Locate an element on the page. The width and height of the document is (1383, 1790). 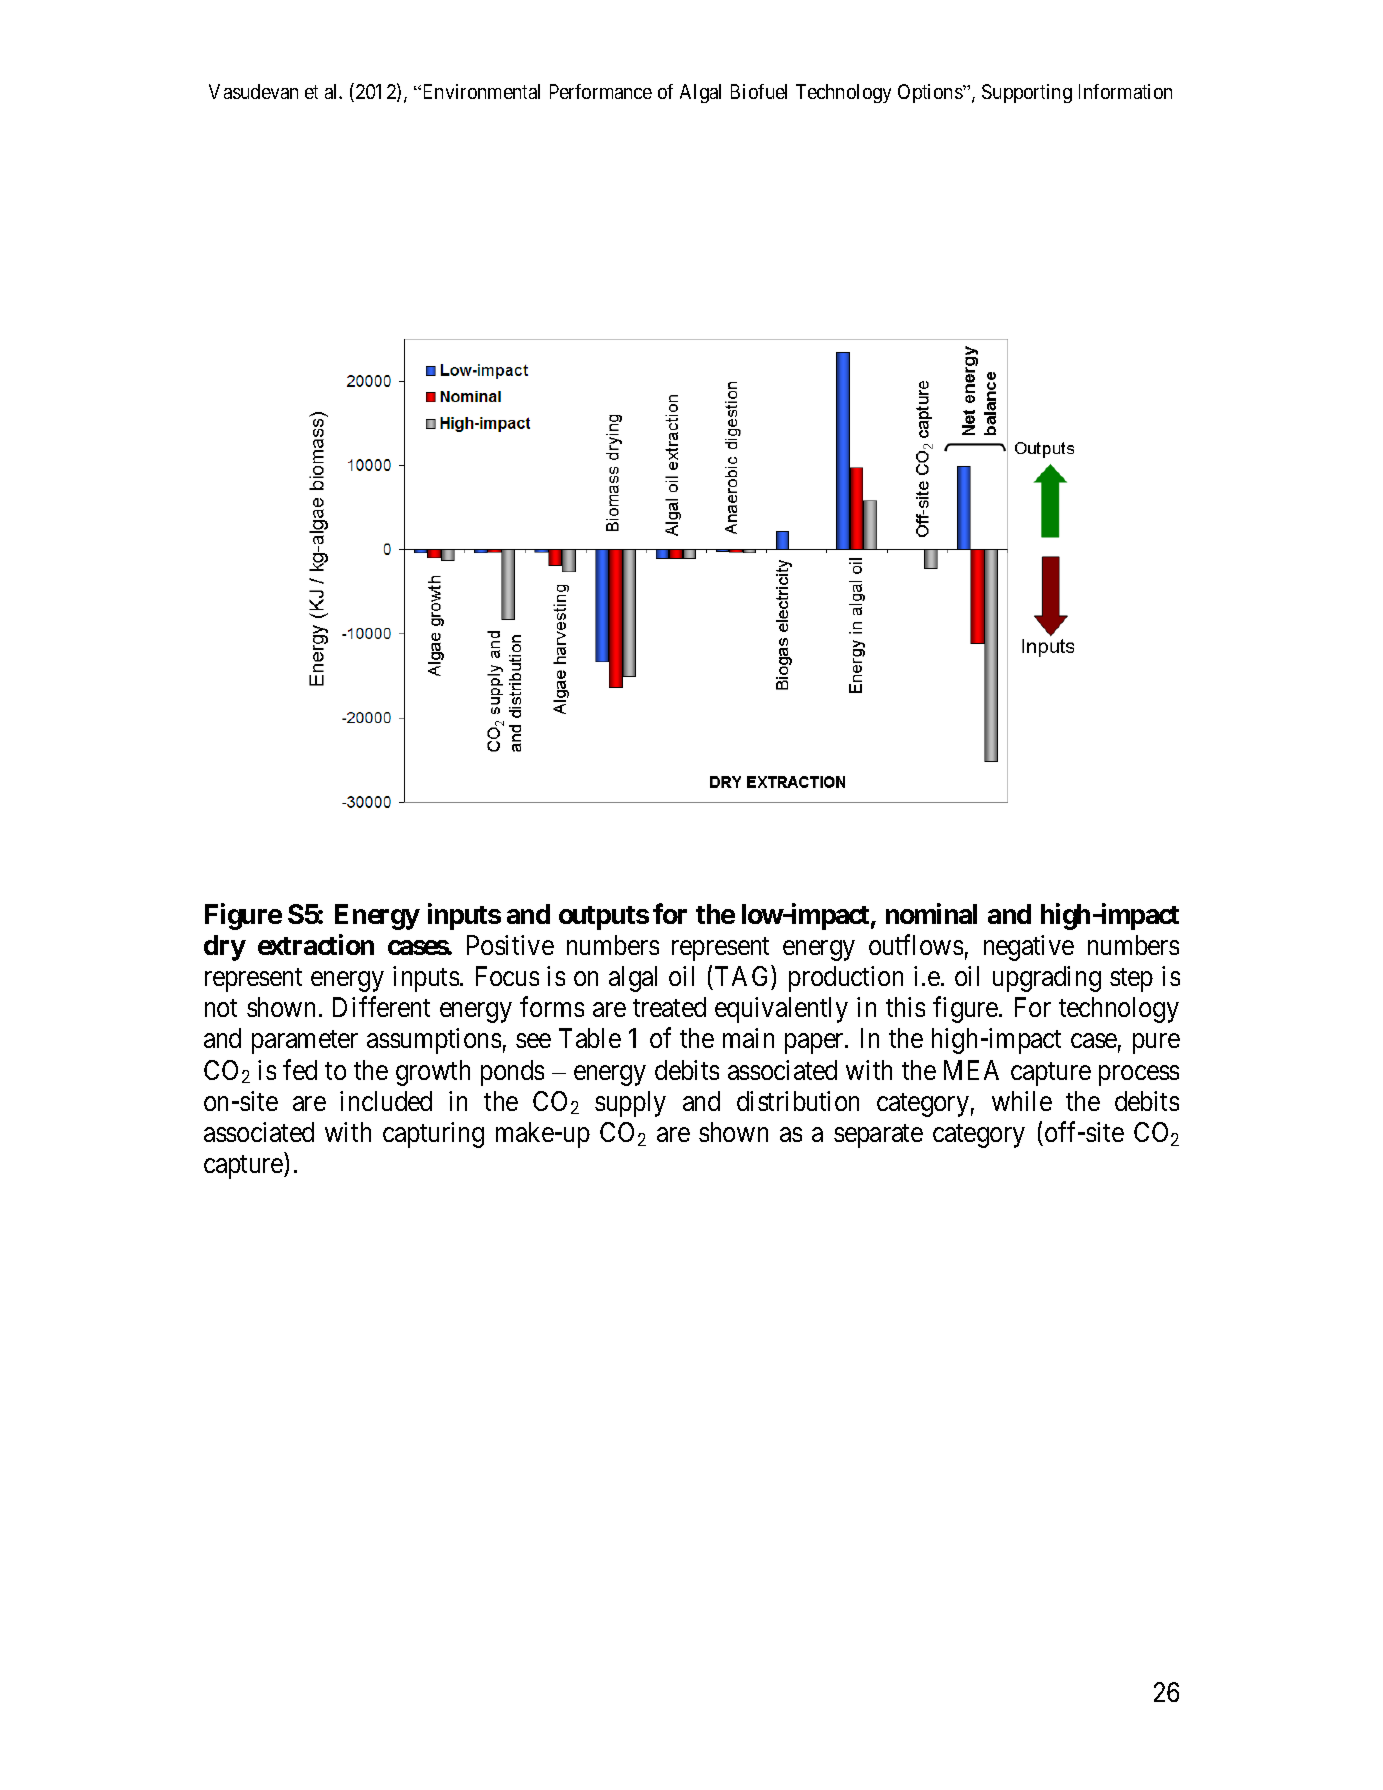
included is located at coordinates (386, 1101).
